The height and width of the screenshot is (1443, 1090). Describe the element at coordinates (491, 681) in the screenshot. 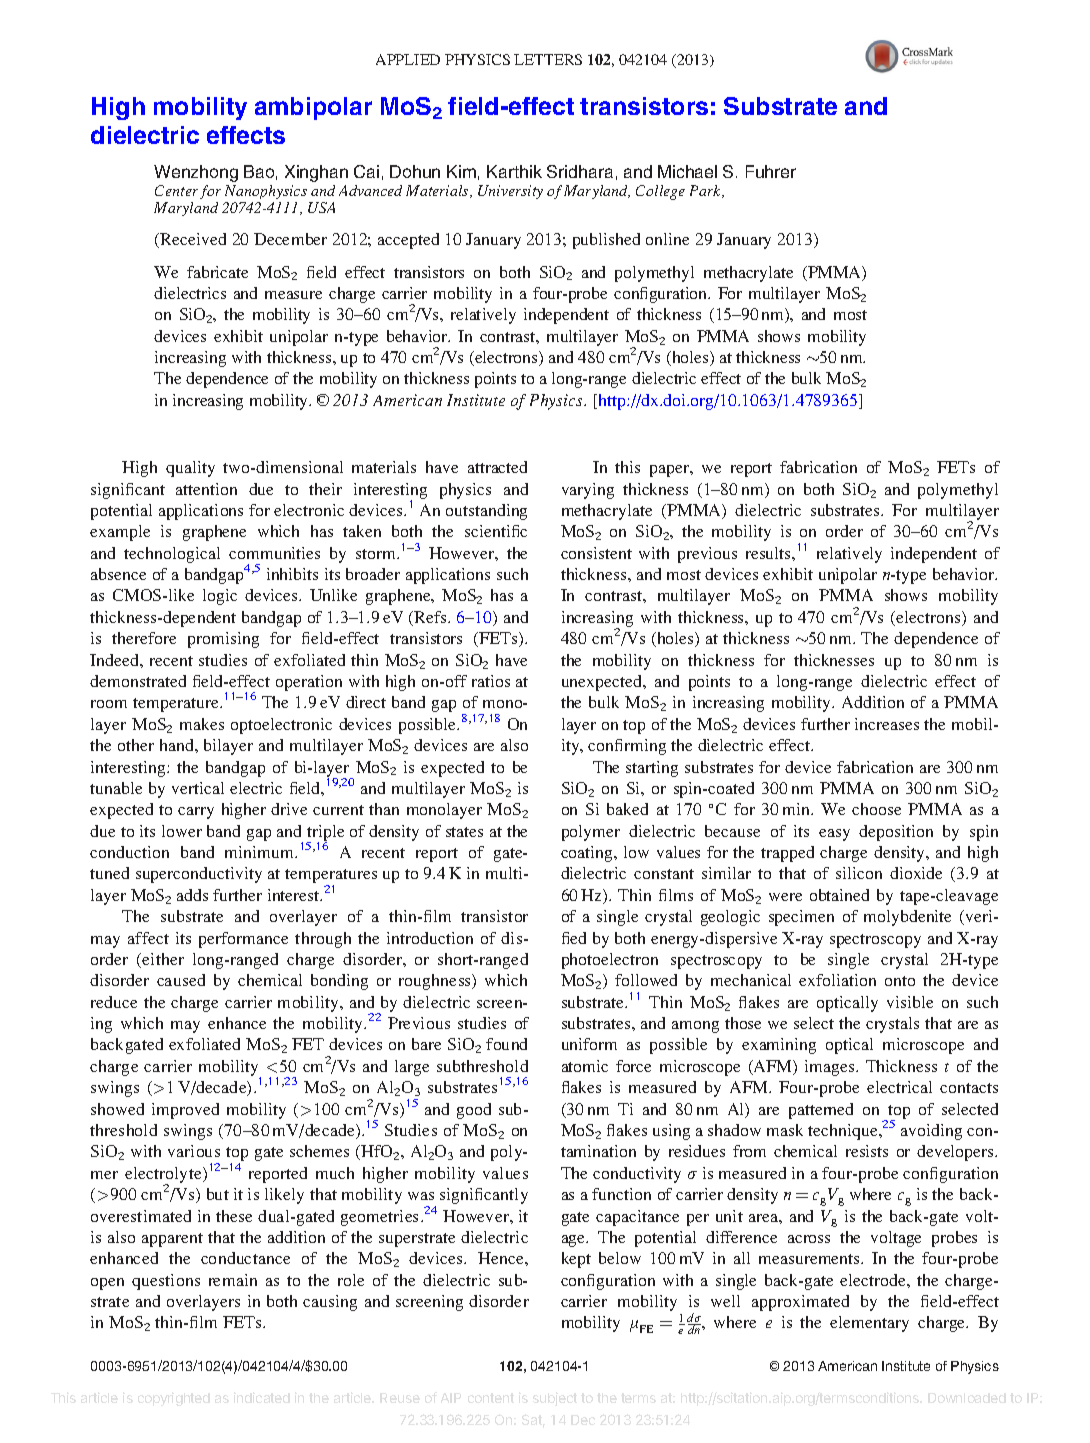

I see `ratios` at that location.
